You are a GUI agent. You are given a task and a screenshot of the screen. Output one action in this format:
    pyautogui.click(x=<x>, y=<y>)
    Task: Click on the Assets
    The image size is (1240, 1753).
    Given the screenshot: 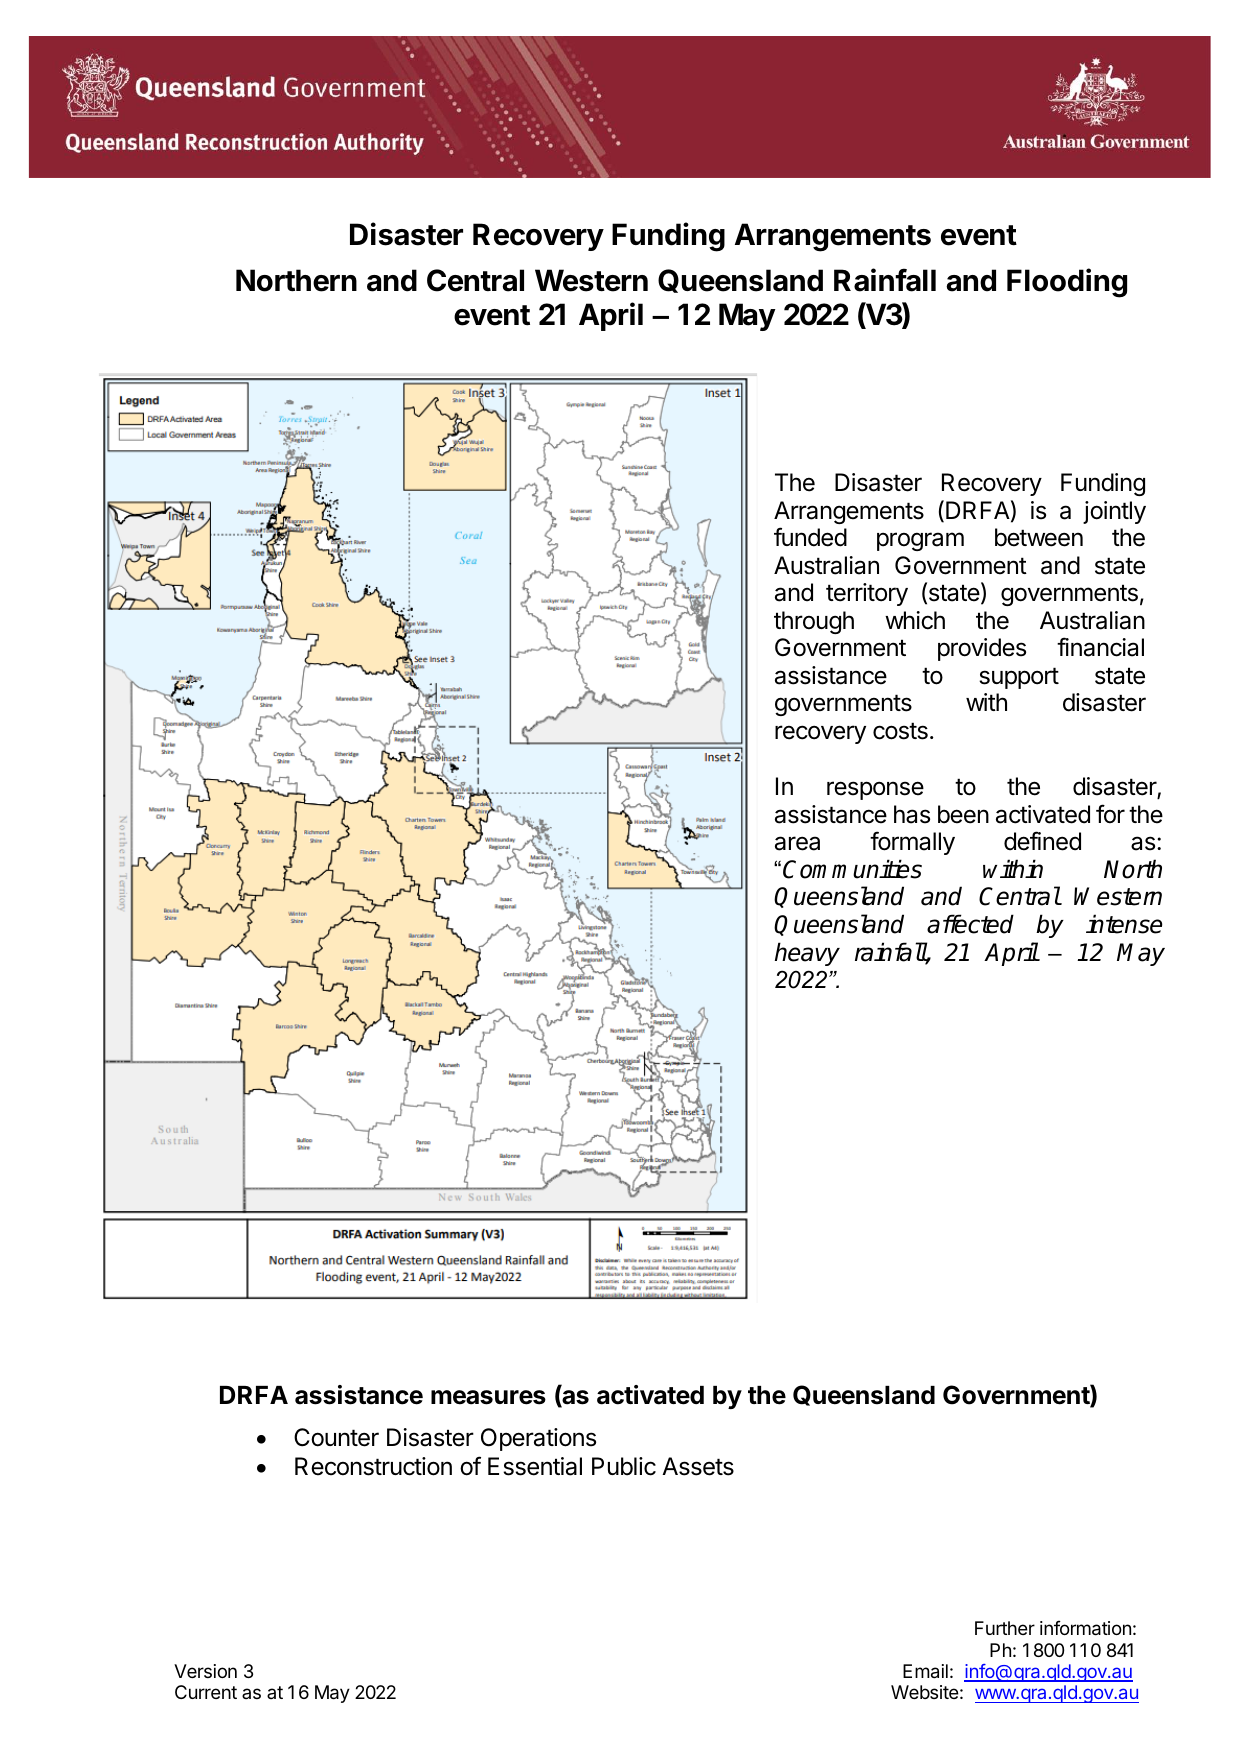 What is the action you would take?
    pyautogui.click(x=698, y=1466)
